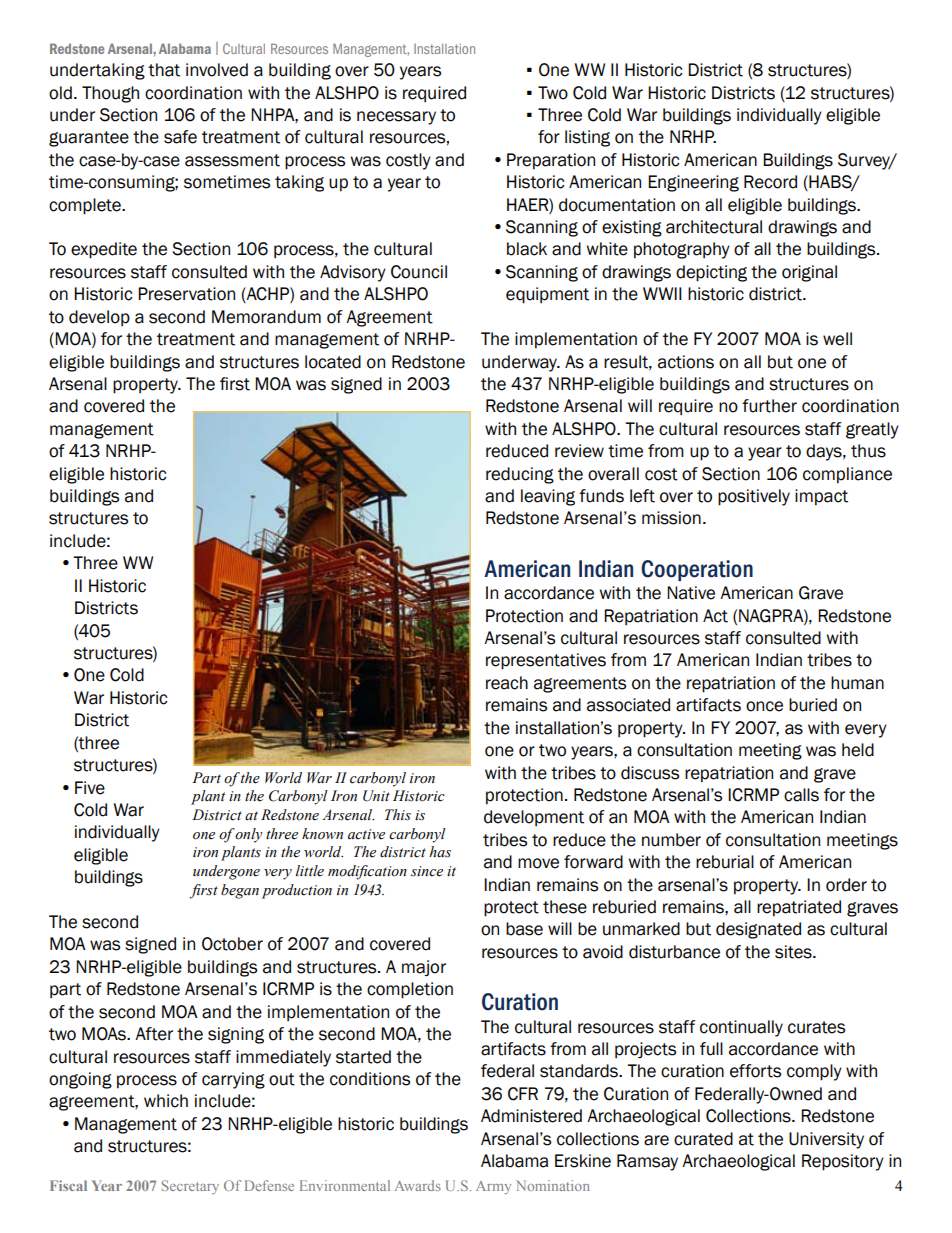 The height and width of the image is (1233, 952). What do you see at coordinates (493, 1187) in the image?
I see `Army` at bounding box center [493, 1187].
